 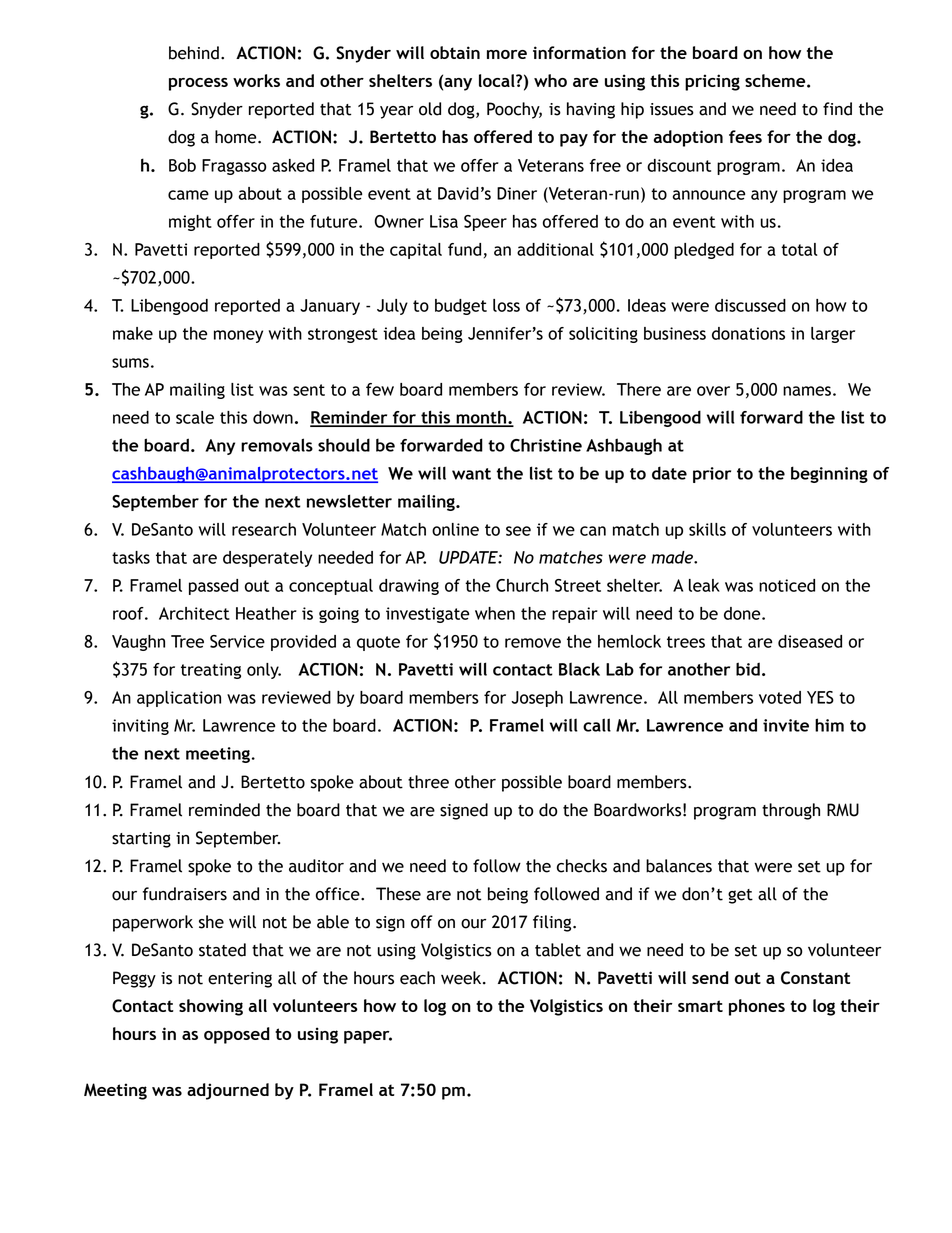 What do you see at coordinates (791, 811) in the image?
I see `through` at bounding box center [791, 811].
